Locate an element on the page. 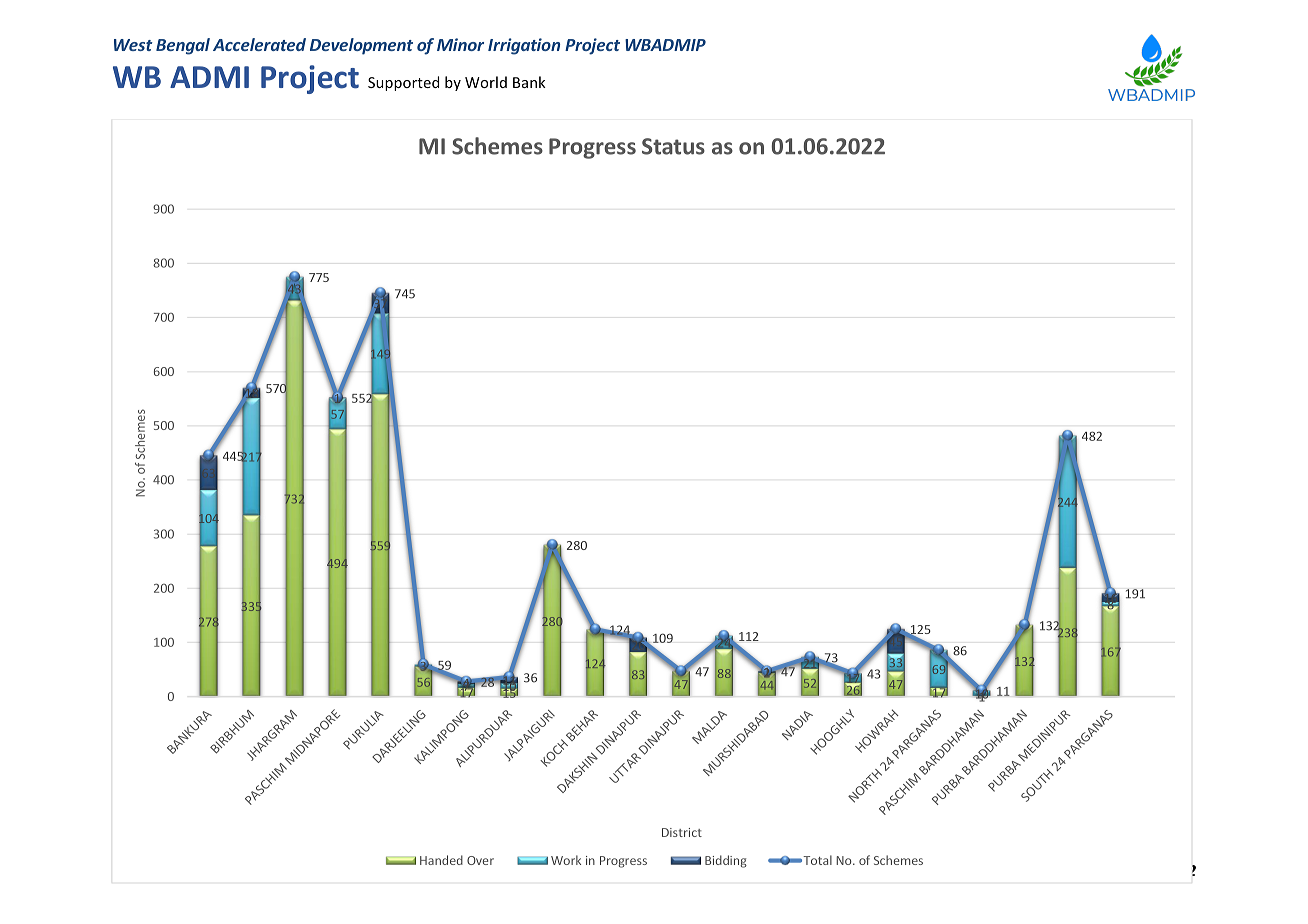  Bank is located at coordinates (529, 82).
